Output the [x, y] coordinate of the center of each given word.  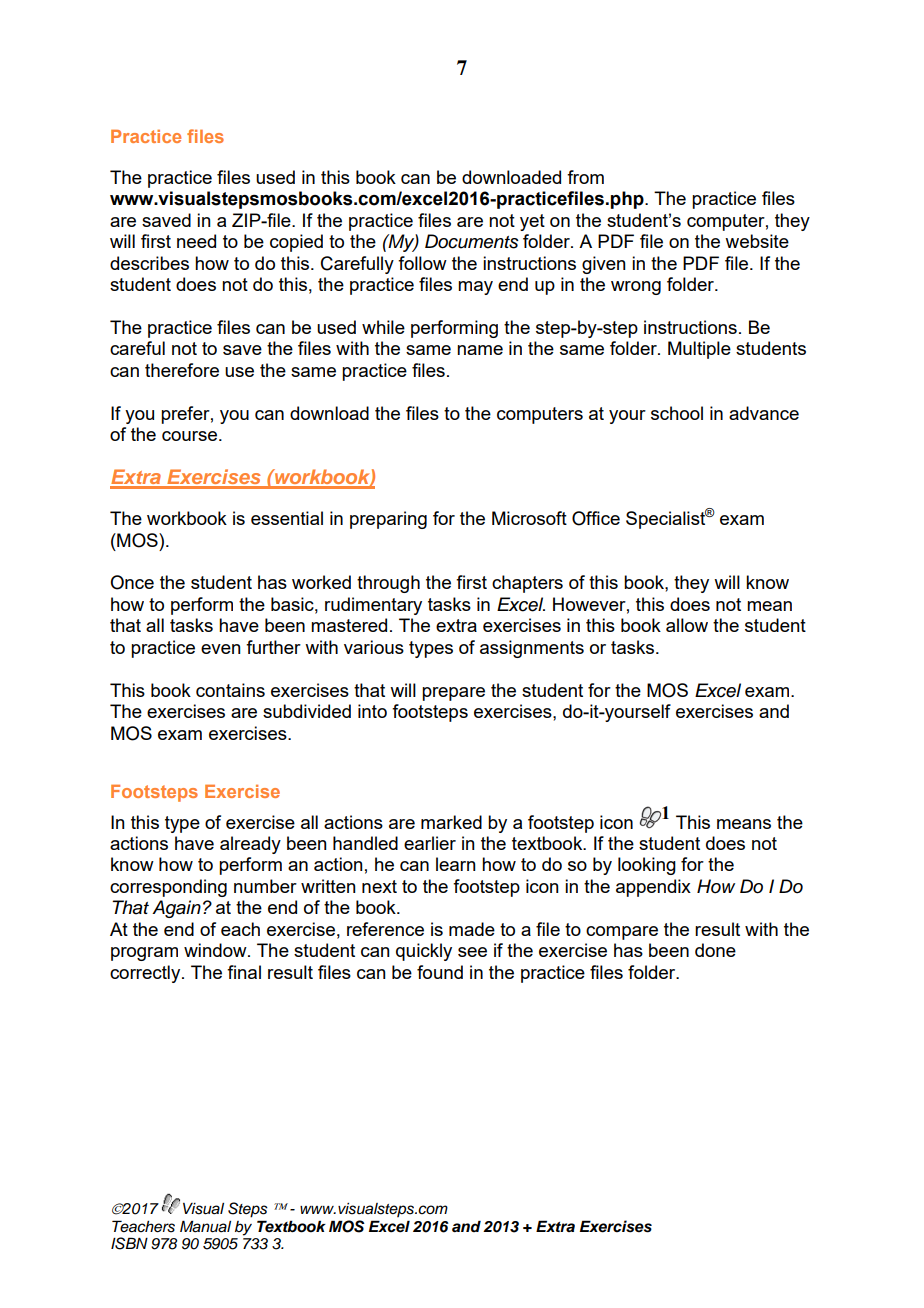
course [189, 436]
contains [230, 690]
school [677, 413]
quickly [424, 952]
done [715, 950]
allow [687, 625]
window [216, 950]
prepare [453, 694]
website [757, 241]
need [196, 241]
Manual [205, 1226]
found [440, 972]
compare [622, 933]
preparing [388, 520]
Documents [472, 241]
